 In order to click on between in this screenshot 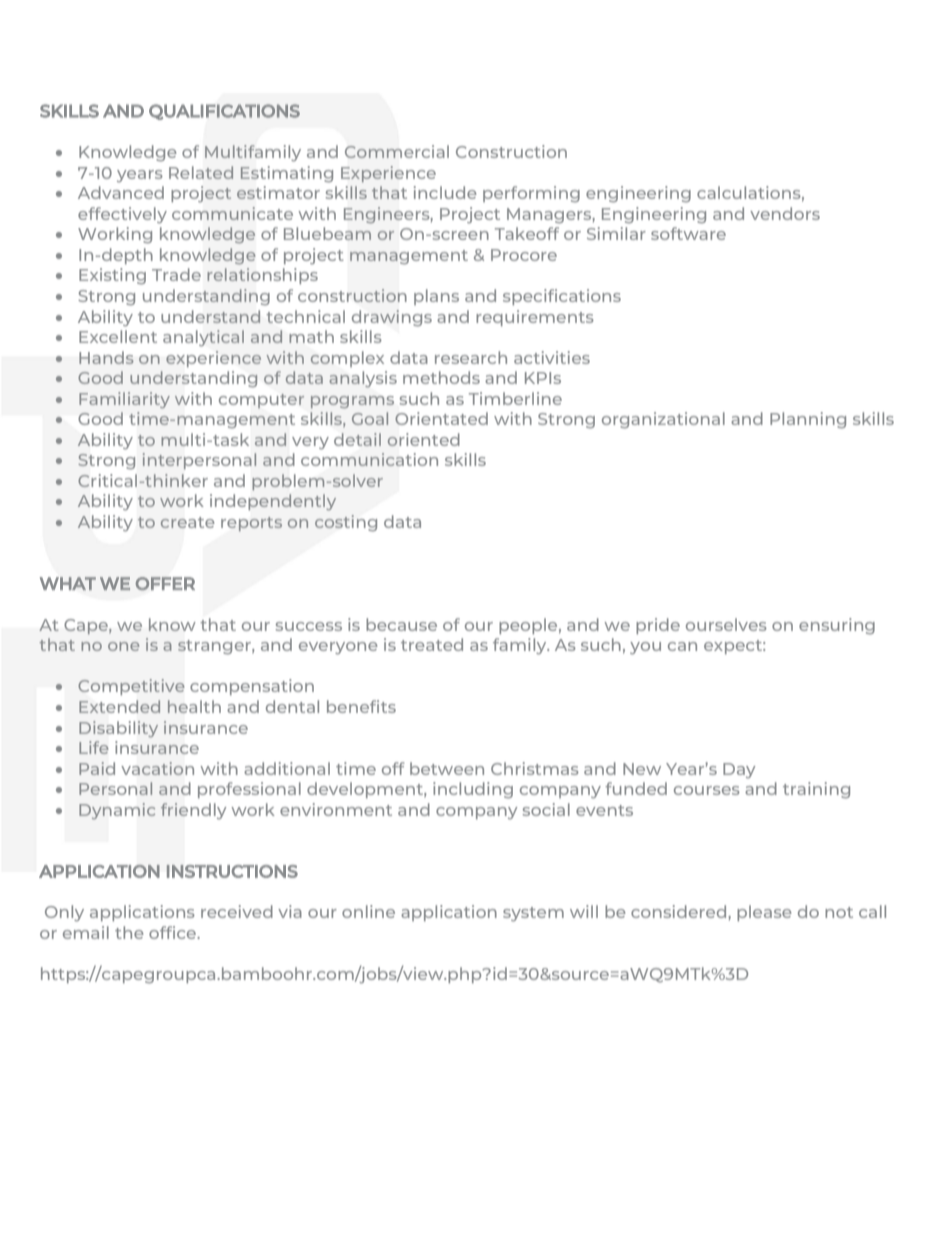, I will do `click(447, 768)`.
